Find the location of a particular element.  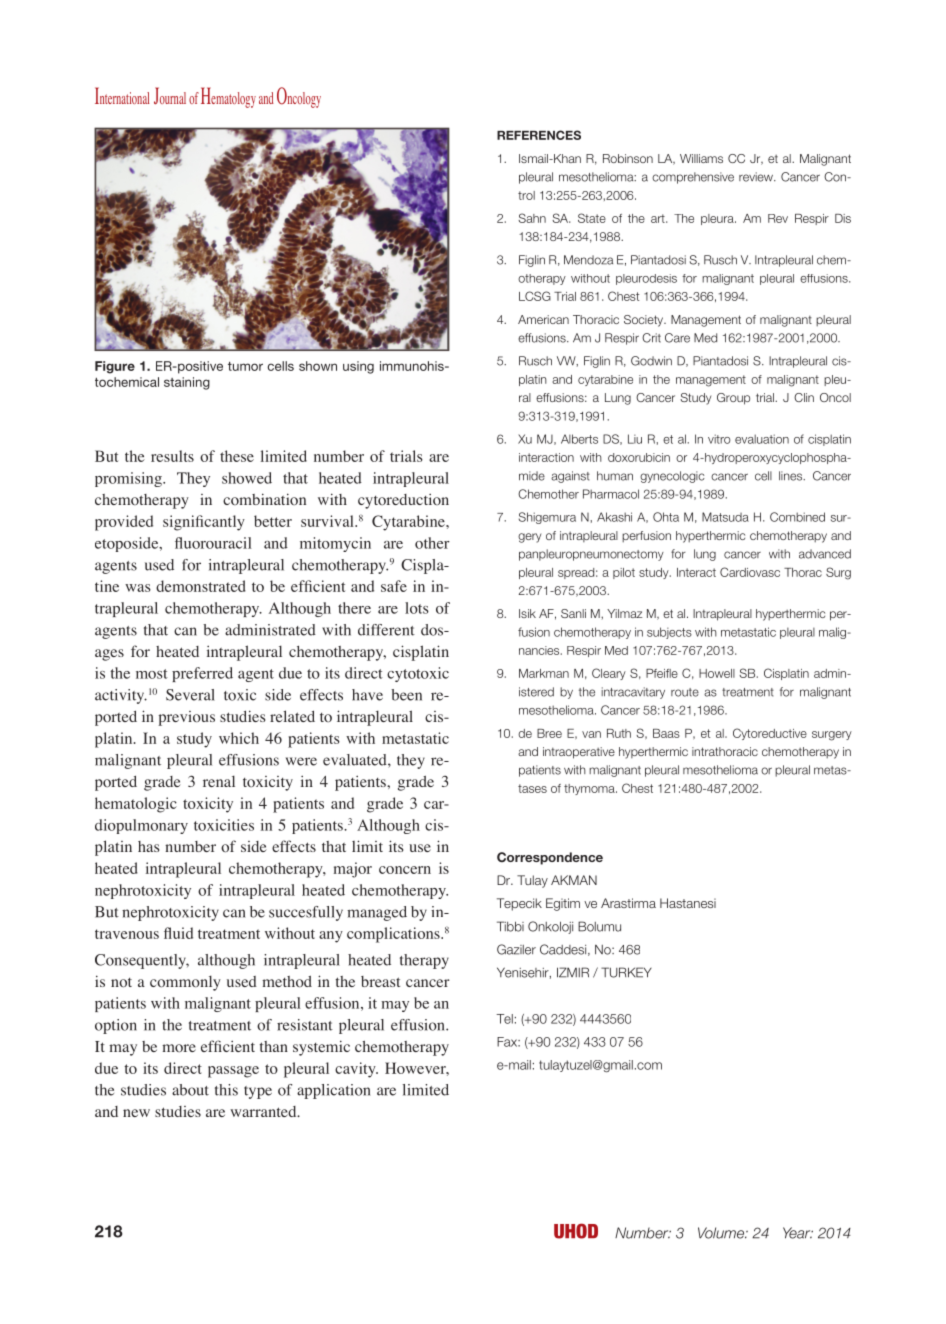

demonstrated is located at coordinates (201, 586).
